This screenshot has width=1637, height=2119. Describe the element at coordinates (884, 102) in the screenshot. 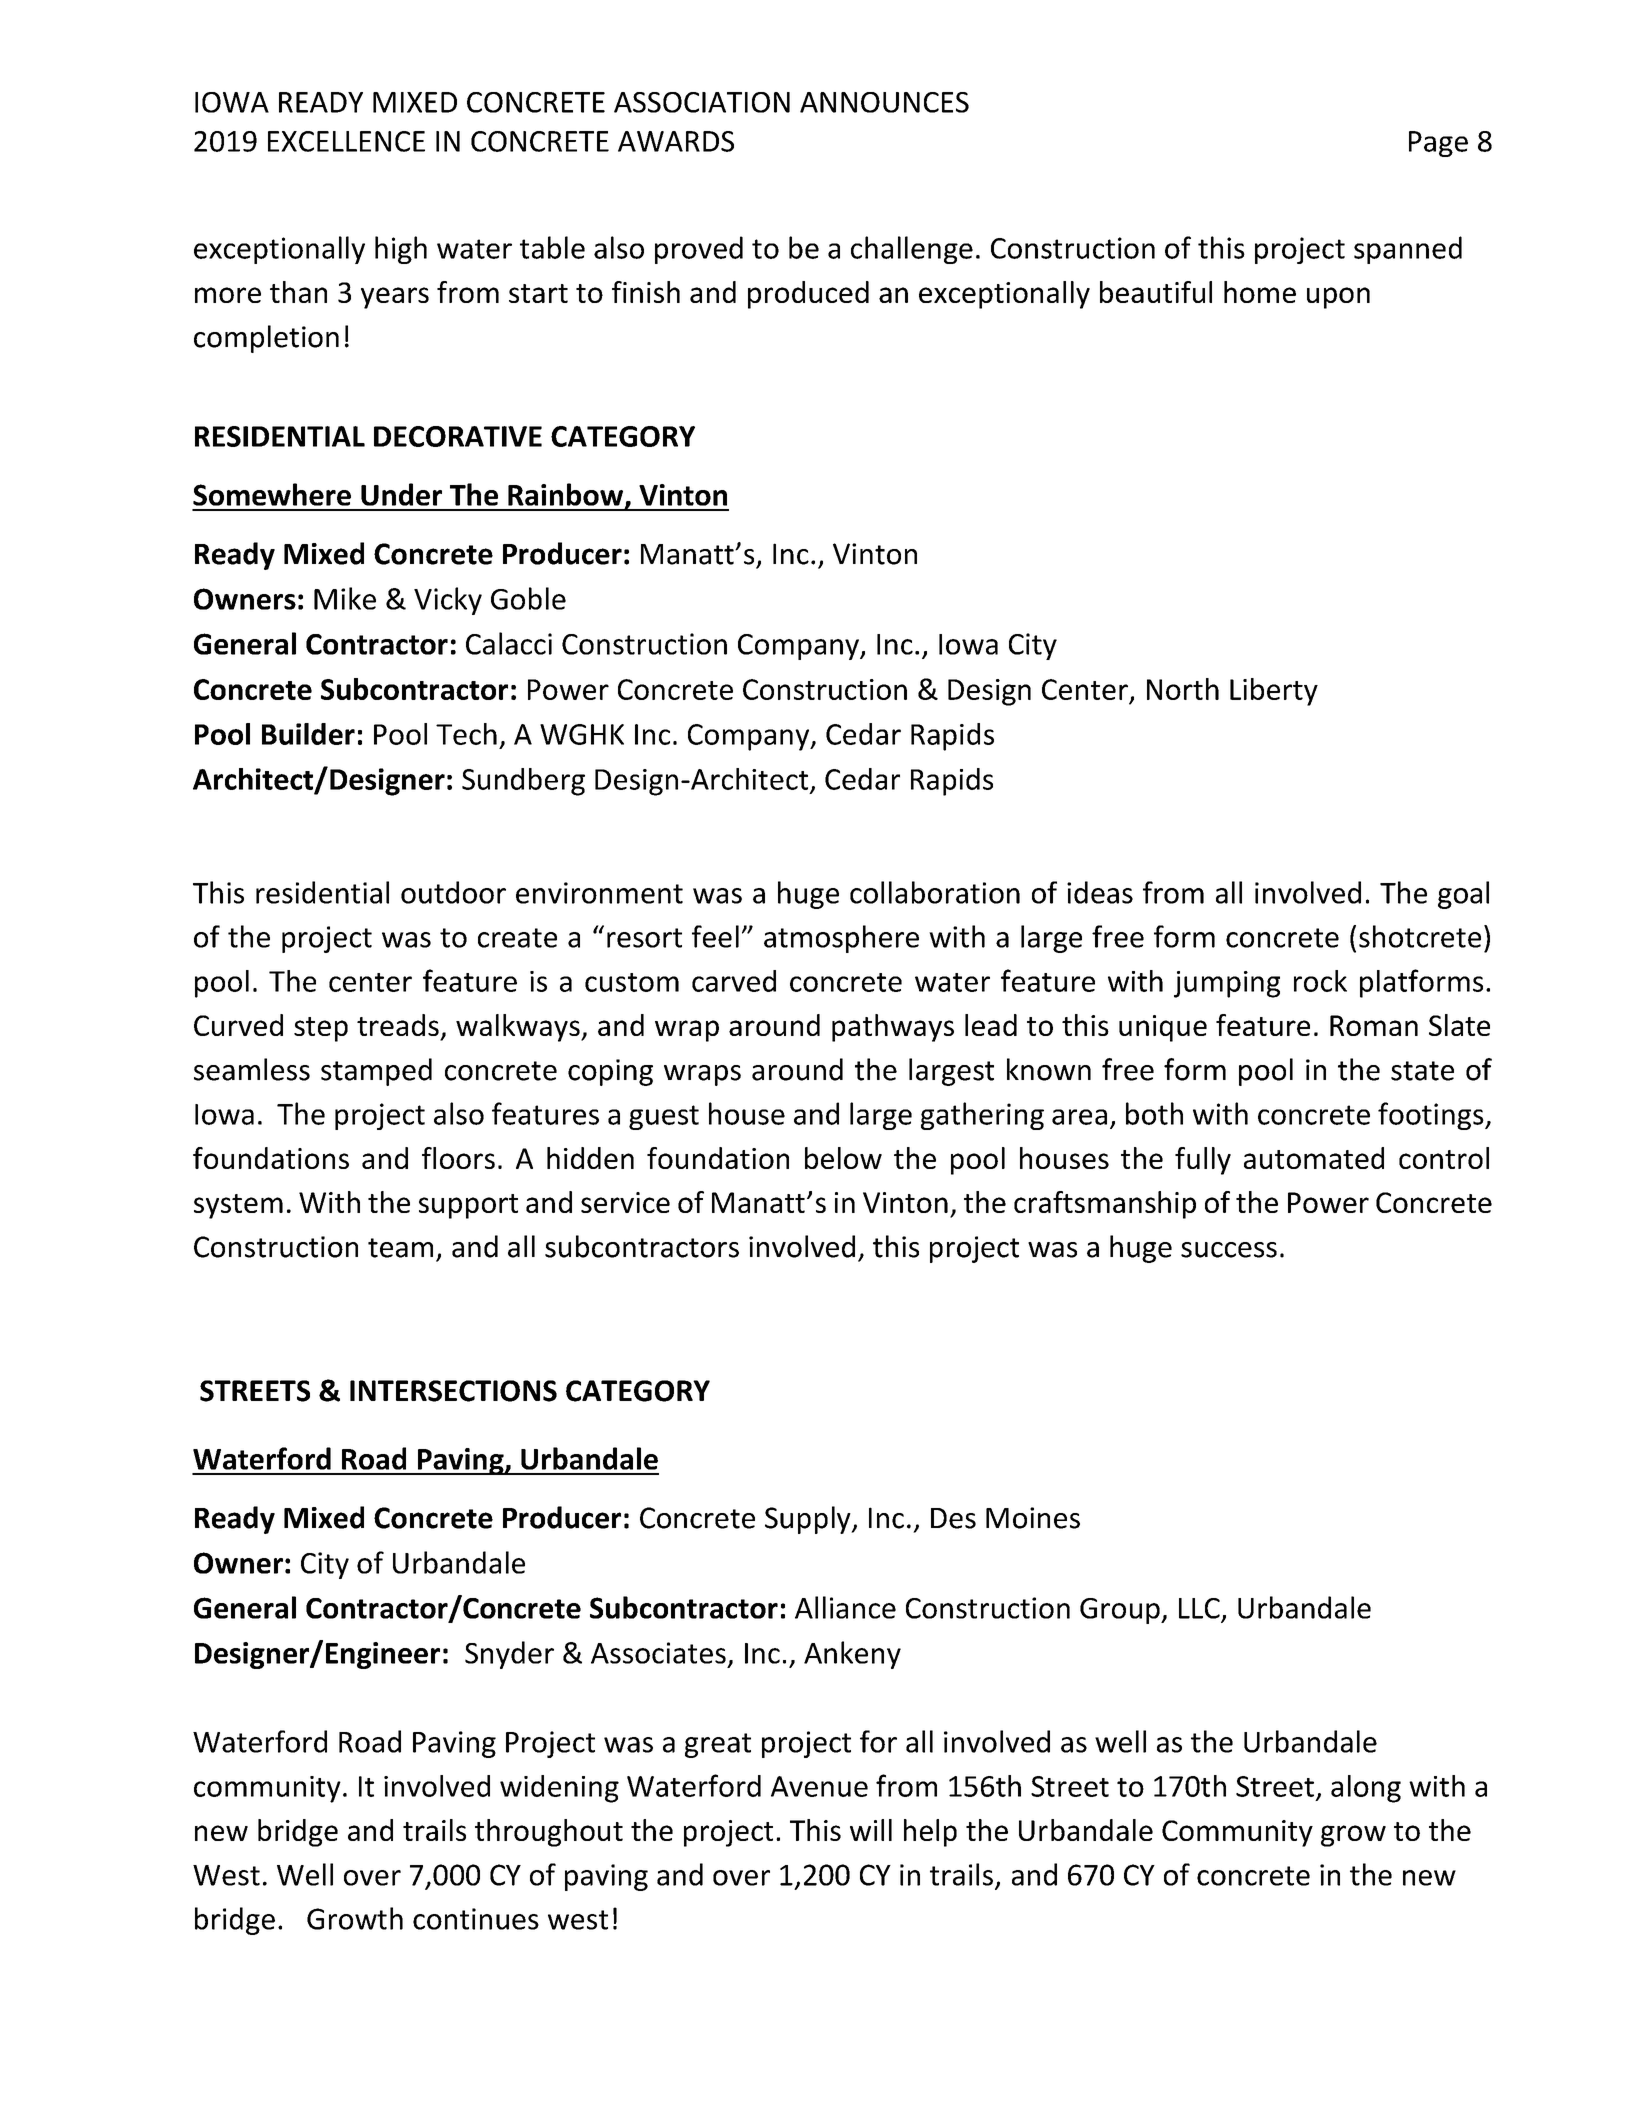

I see `ANNOUNCES` at that location.
